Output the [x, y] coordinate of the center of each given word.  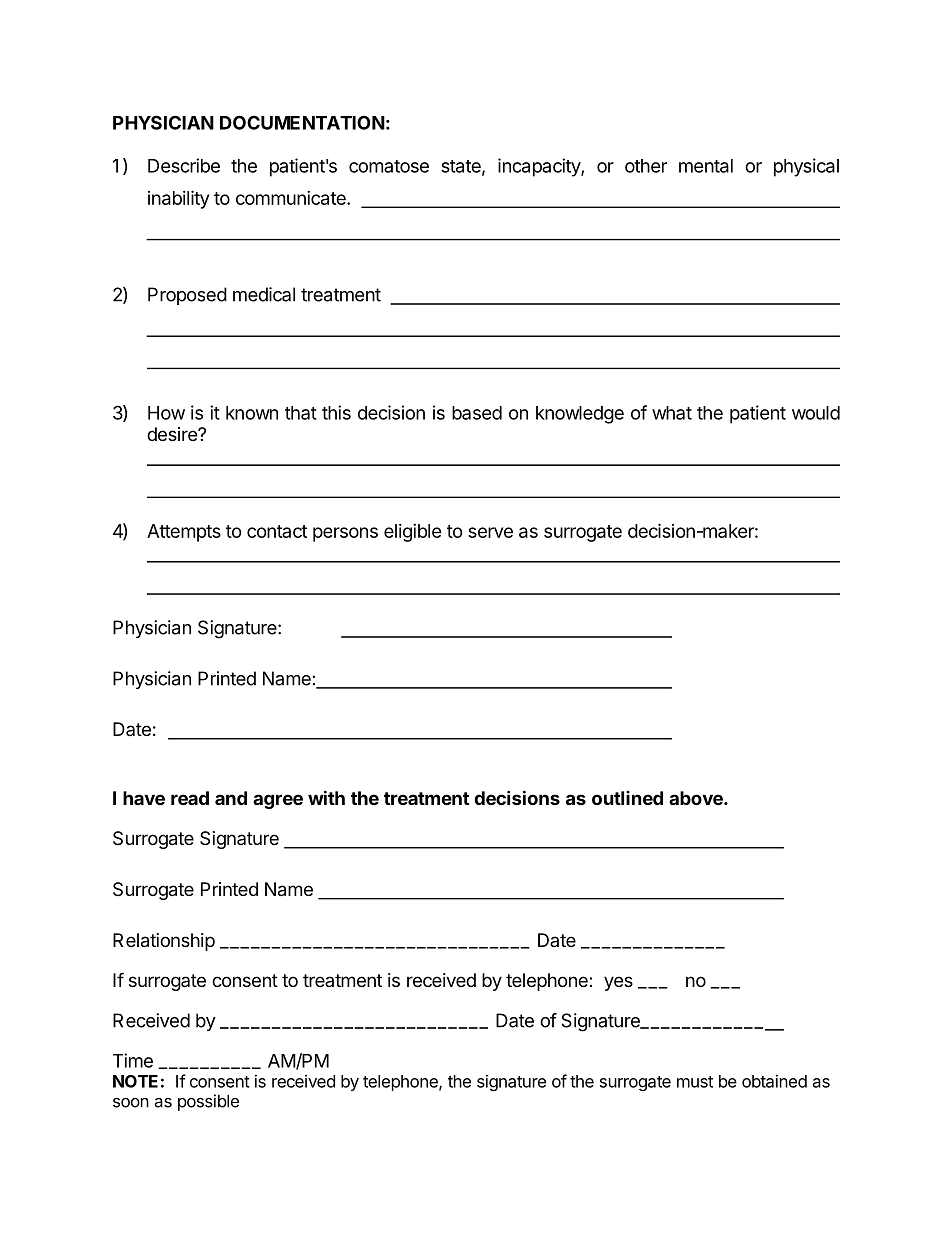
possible [208, 1102]
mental [706, 166]
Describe [184, 165]
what [672, 413]
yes [618, 983]
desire [173, 434]
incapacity [540, 167]
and [231, 798]
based [477, 413]
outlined [627, 798]
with [326, 797]
